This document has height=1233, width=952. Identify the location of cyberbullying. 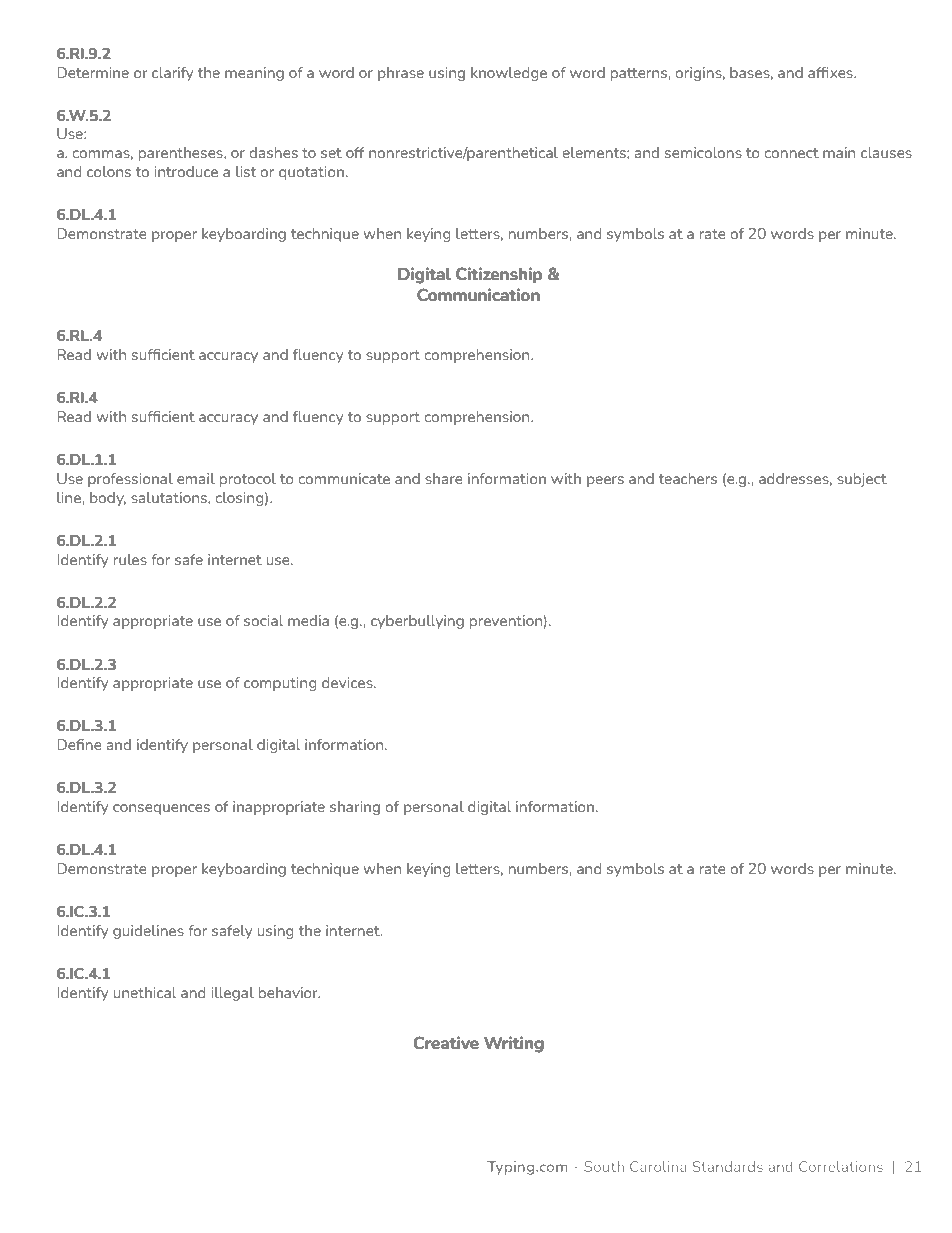
(417, 622).
